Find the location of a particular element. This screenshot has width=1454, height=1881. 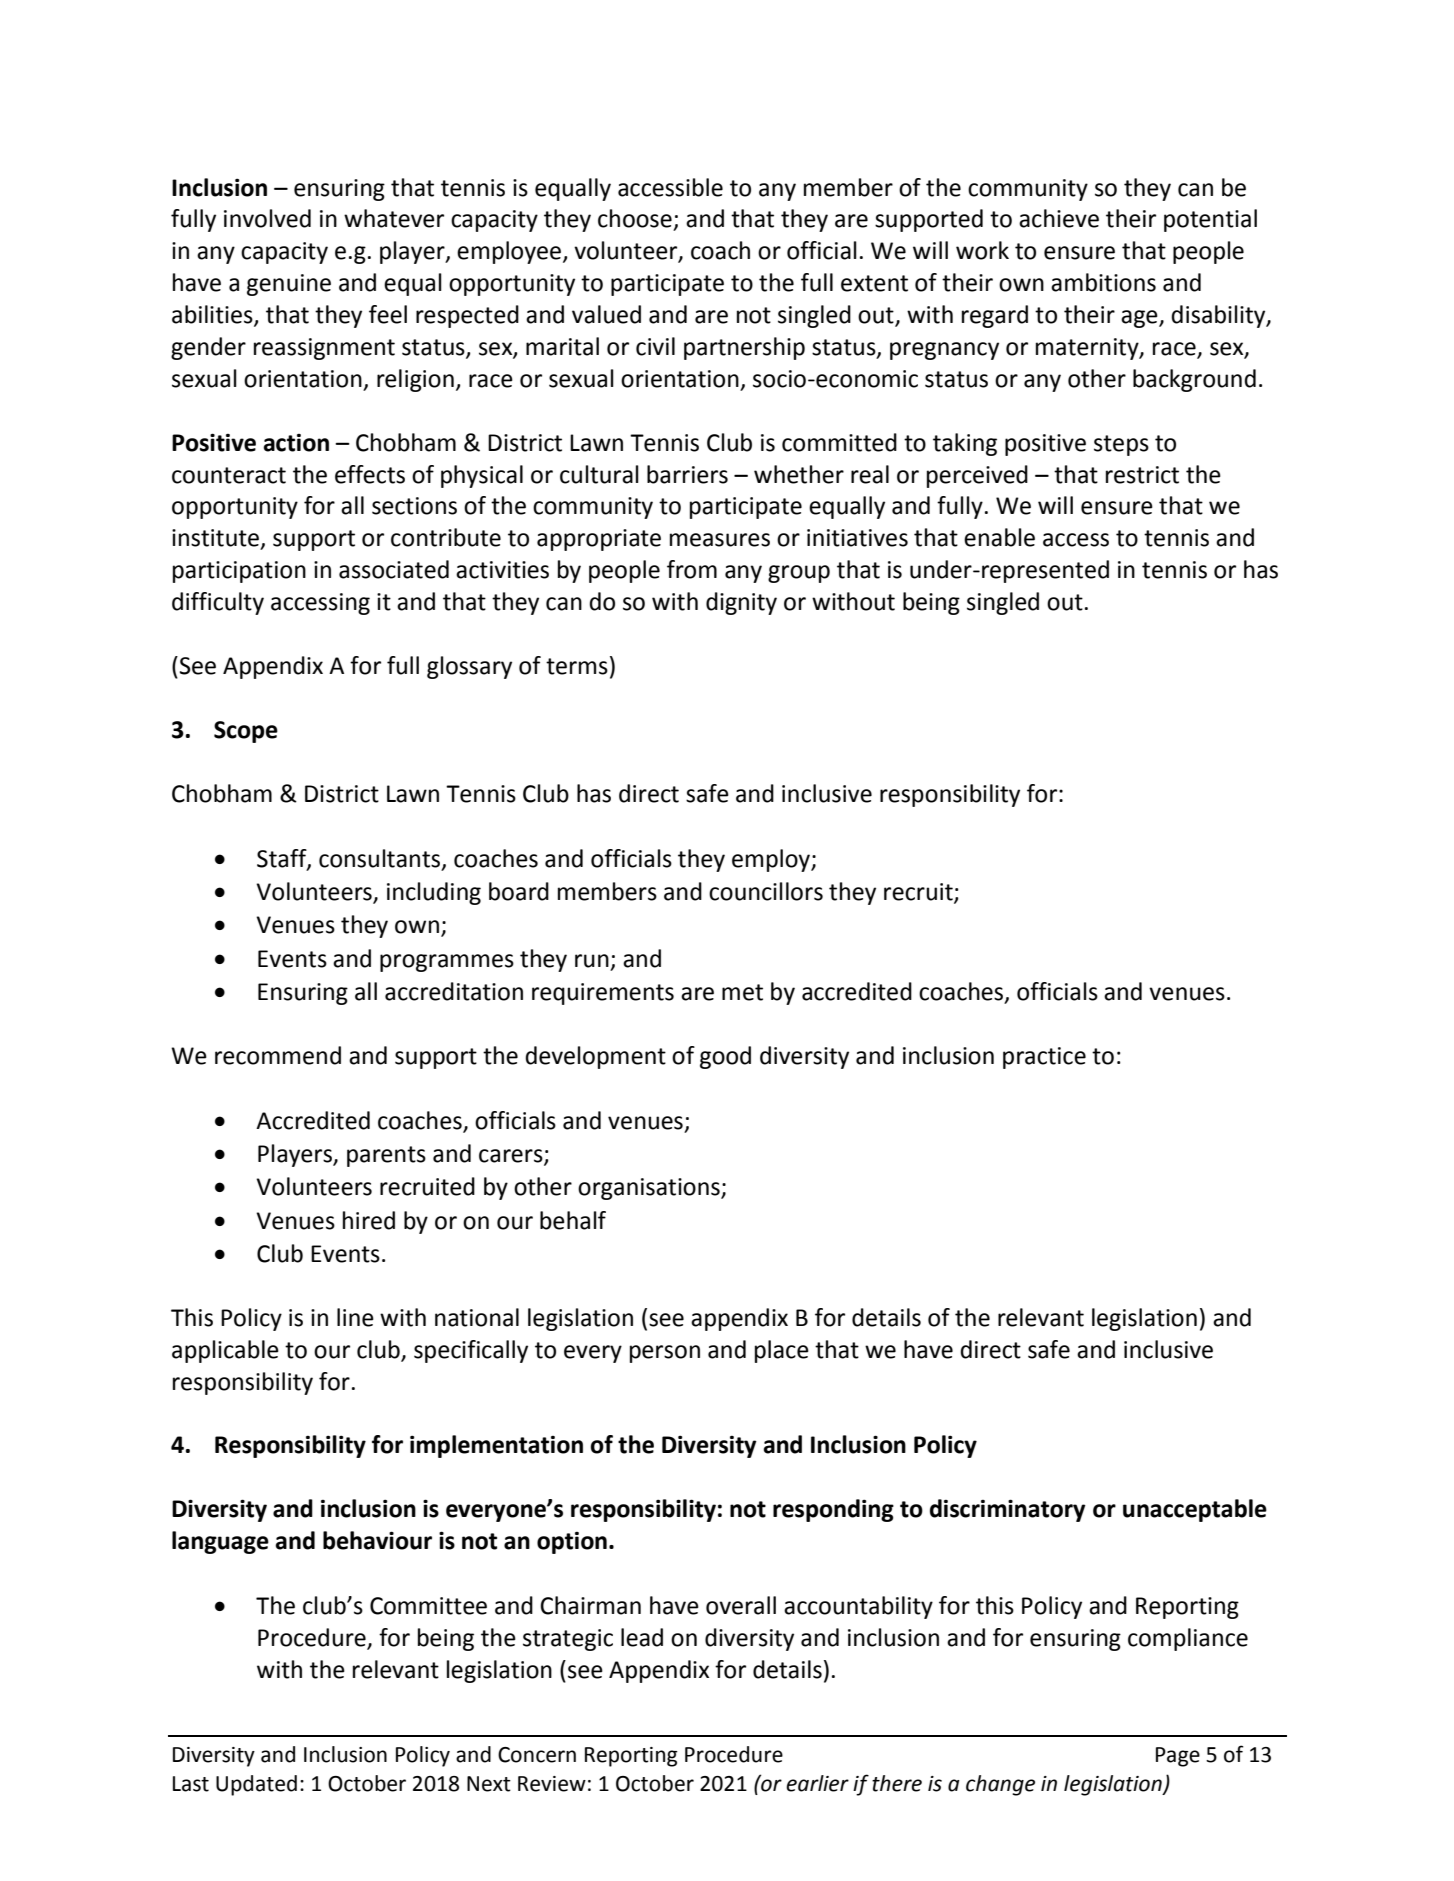

consultants is located at coordinates (379, 858).
